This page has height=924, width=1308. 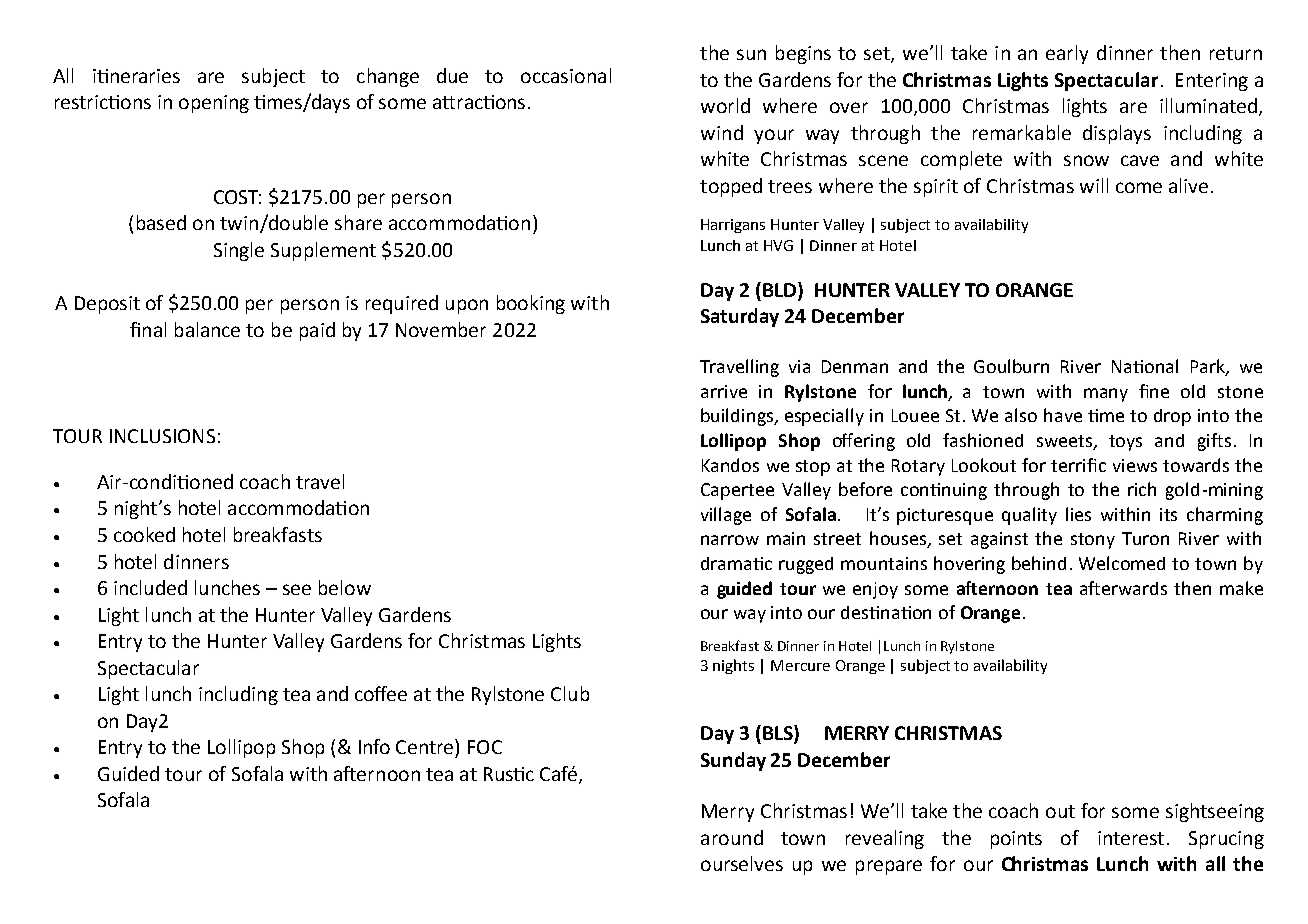 What do you see at coordinates (374, 746) in the page?
I see `Info` at bounding box center [374, 746].
